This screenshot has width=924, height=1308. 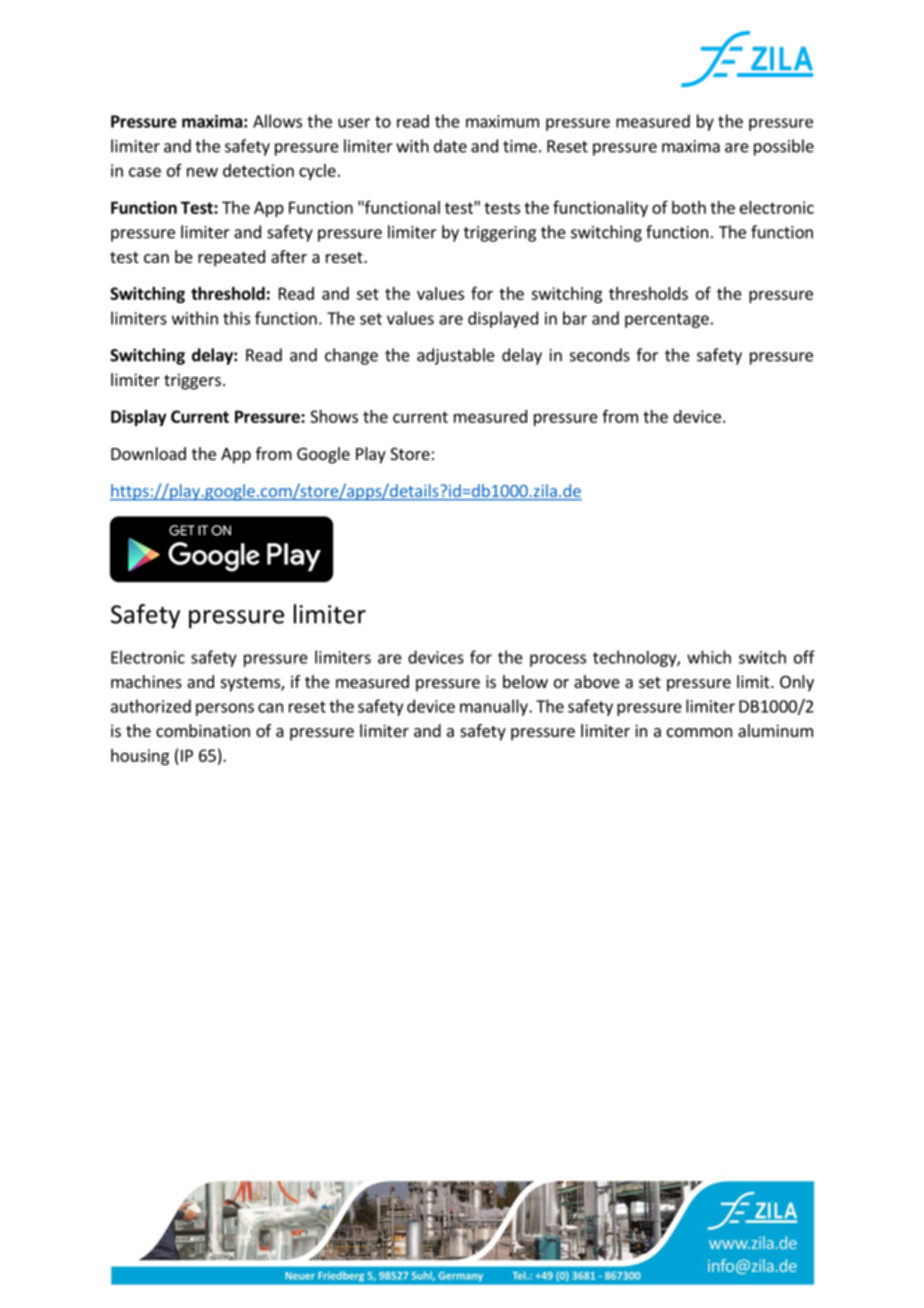 I want to click on common, so click(x=699, y=732).
